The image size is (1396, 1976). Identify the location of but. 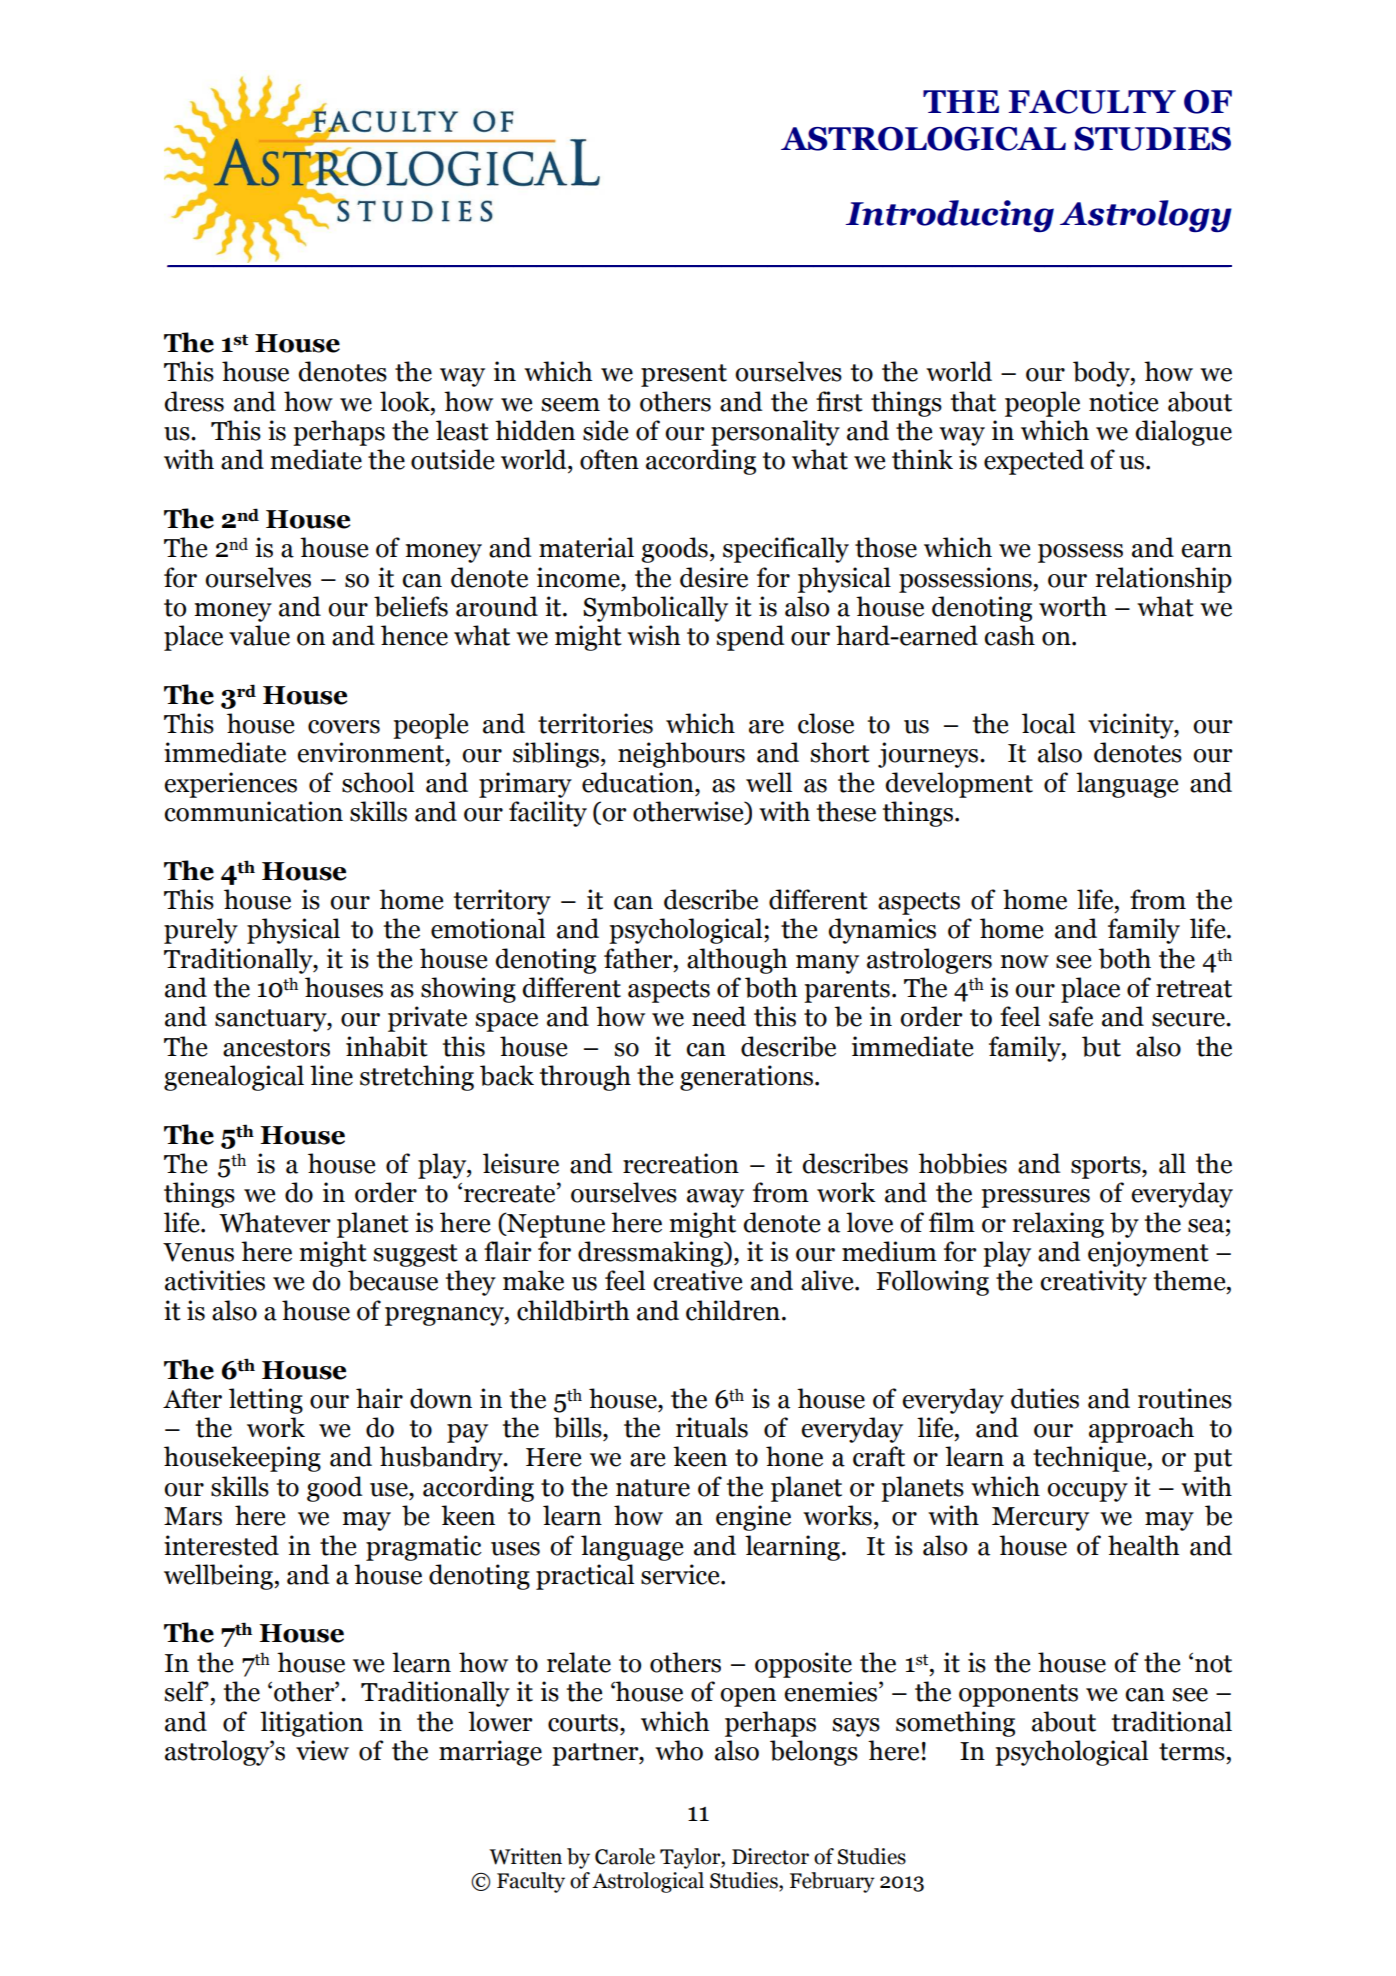
(1101, 1046).
